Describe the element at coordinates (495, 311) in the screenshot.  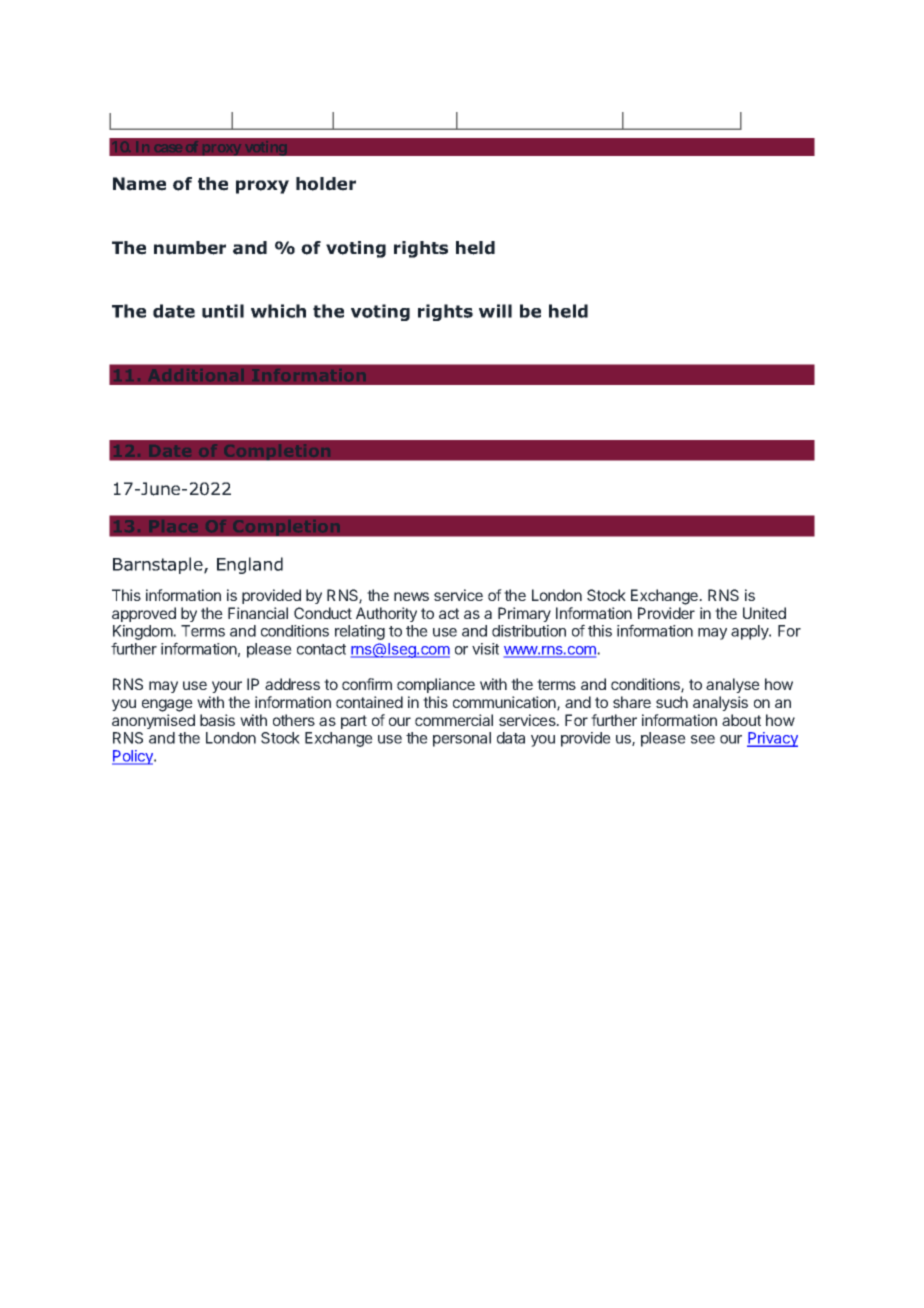
I see `will` at that location.
